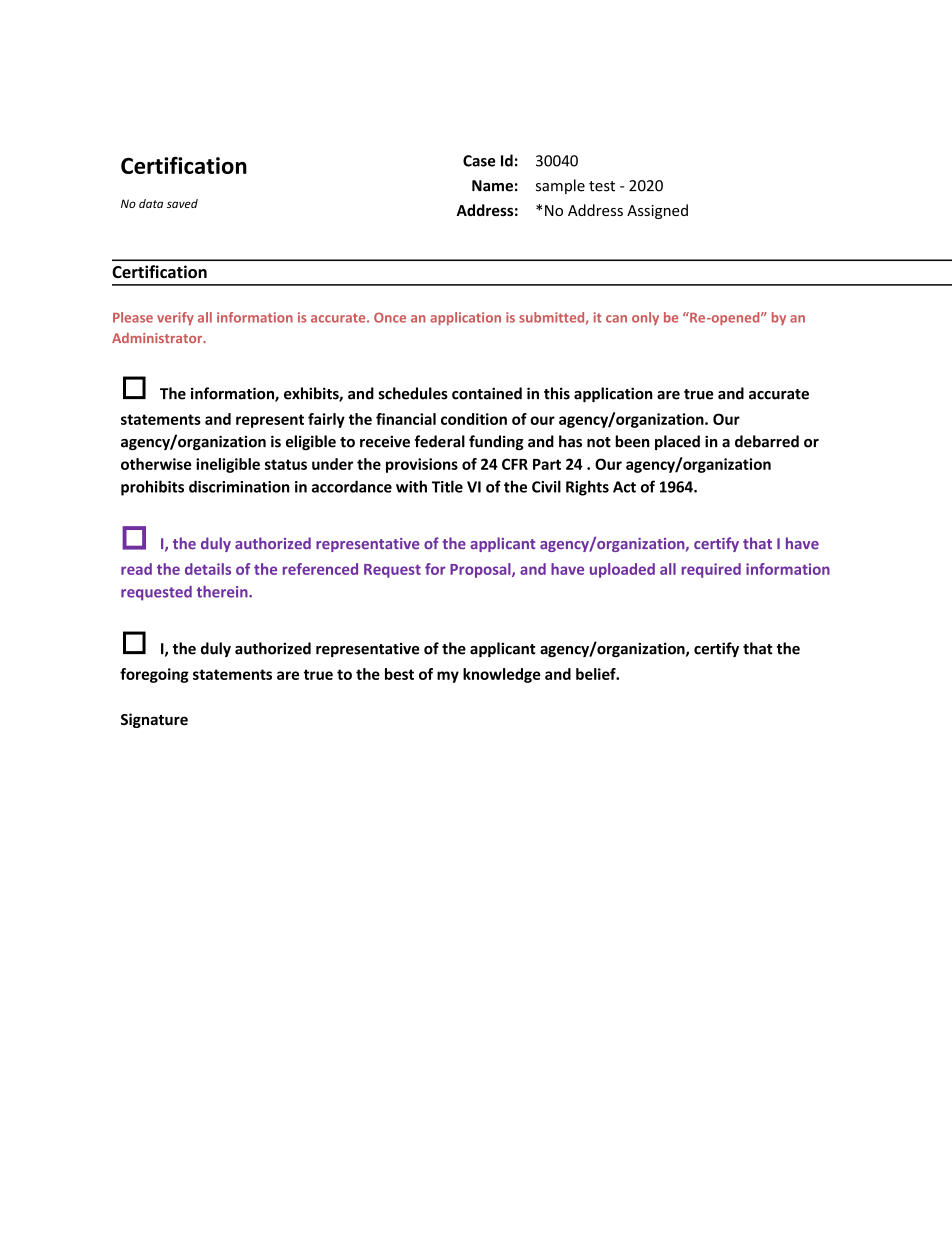  What do you see at coordinates (182, 203) in the screenshot?
I see `saved` at bounding box center [182, 203].
